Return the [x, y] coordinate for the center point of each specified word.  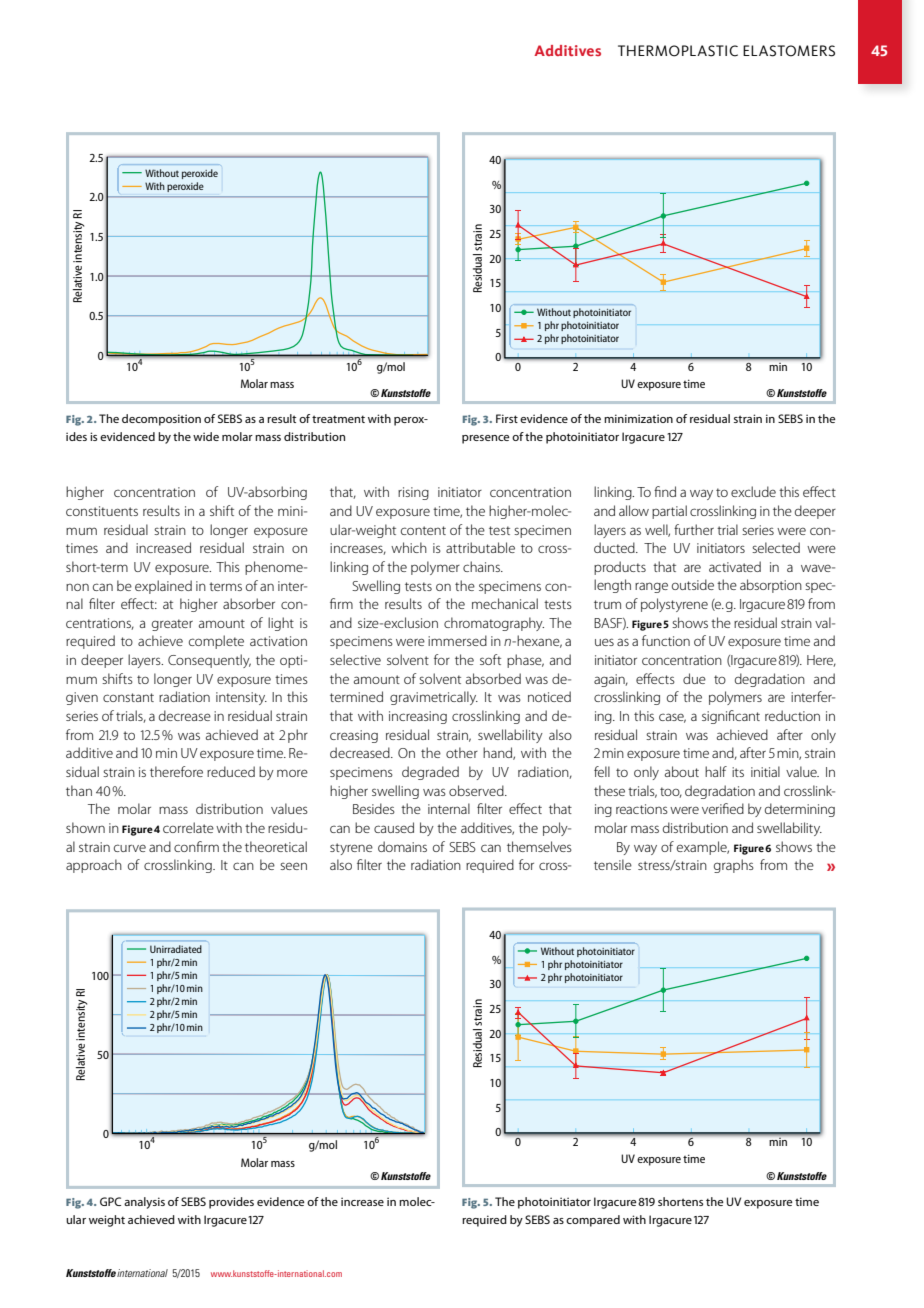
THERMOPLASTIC [678, 51]
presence [486, 439]
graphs [734, 866]
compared [593, 1221]
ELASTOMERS [789, 51]
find [665, 491]
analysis [144, 1203]
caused [394, 827]
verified [723, 808]
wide [206, 436]
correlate [188, 827]
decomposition [161, 420]
